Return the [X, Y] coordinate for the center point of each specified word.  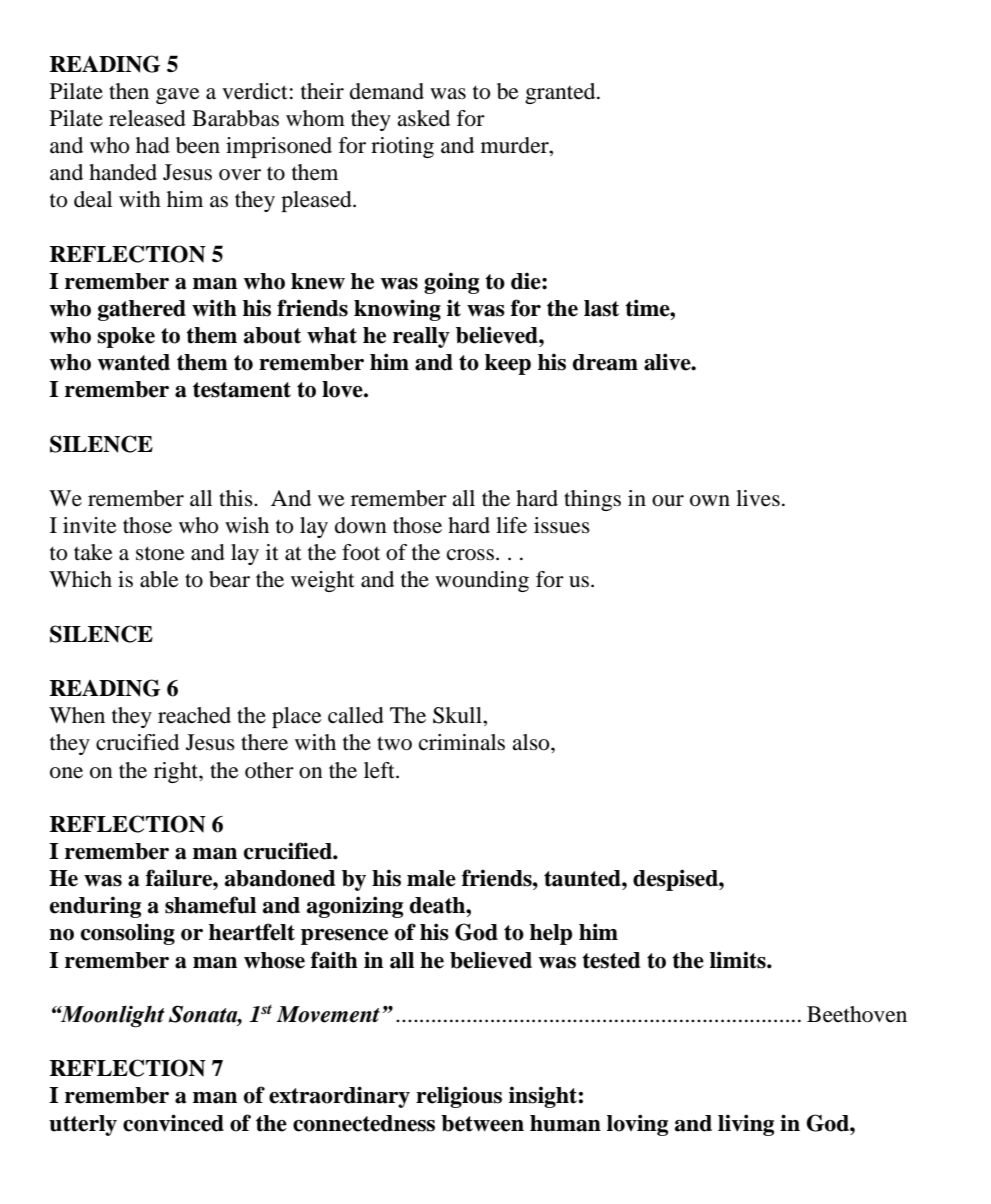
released [147, 118]
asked [423, 118]
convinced [173, 1123]
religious [459, 1097]
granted [561, 93]
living [746, 1125]
